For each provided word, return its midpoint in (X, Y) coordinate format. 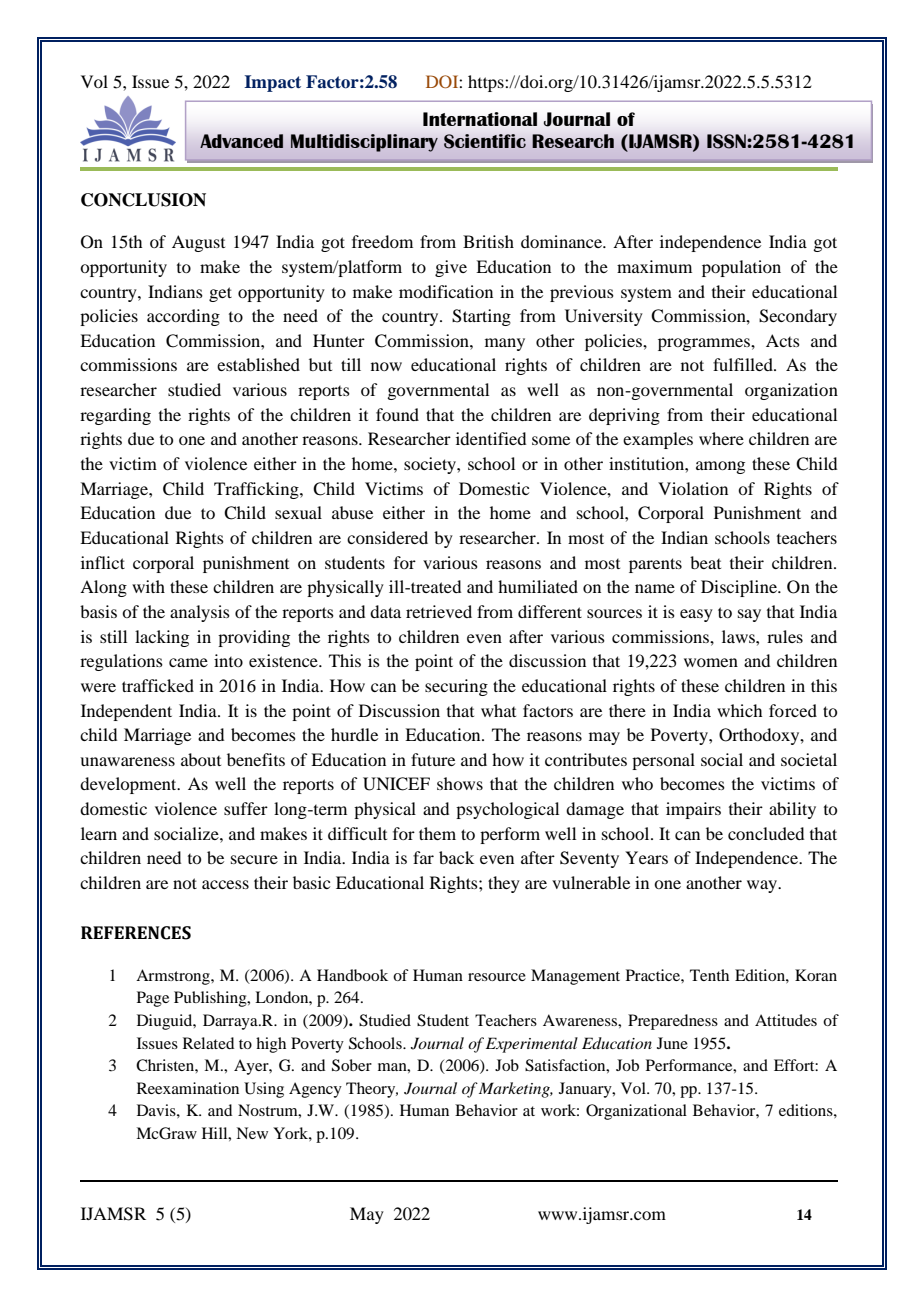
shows (460, 783)
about (201, 759)
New (252, 1133)
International (480, 119)
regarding (115, 416)
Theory (372, 1090)
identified (491, 438)
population (741, 268)
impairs (693, 810)
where (721, 438)
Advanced (241, 141)
